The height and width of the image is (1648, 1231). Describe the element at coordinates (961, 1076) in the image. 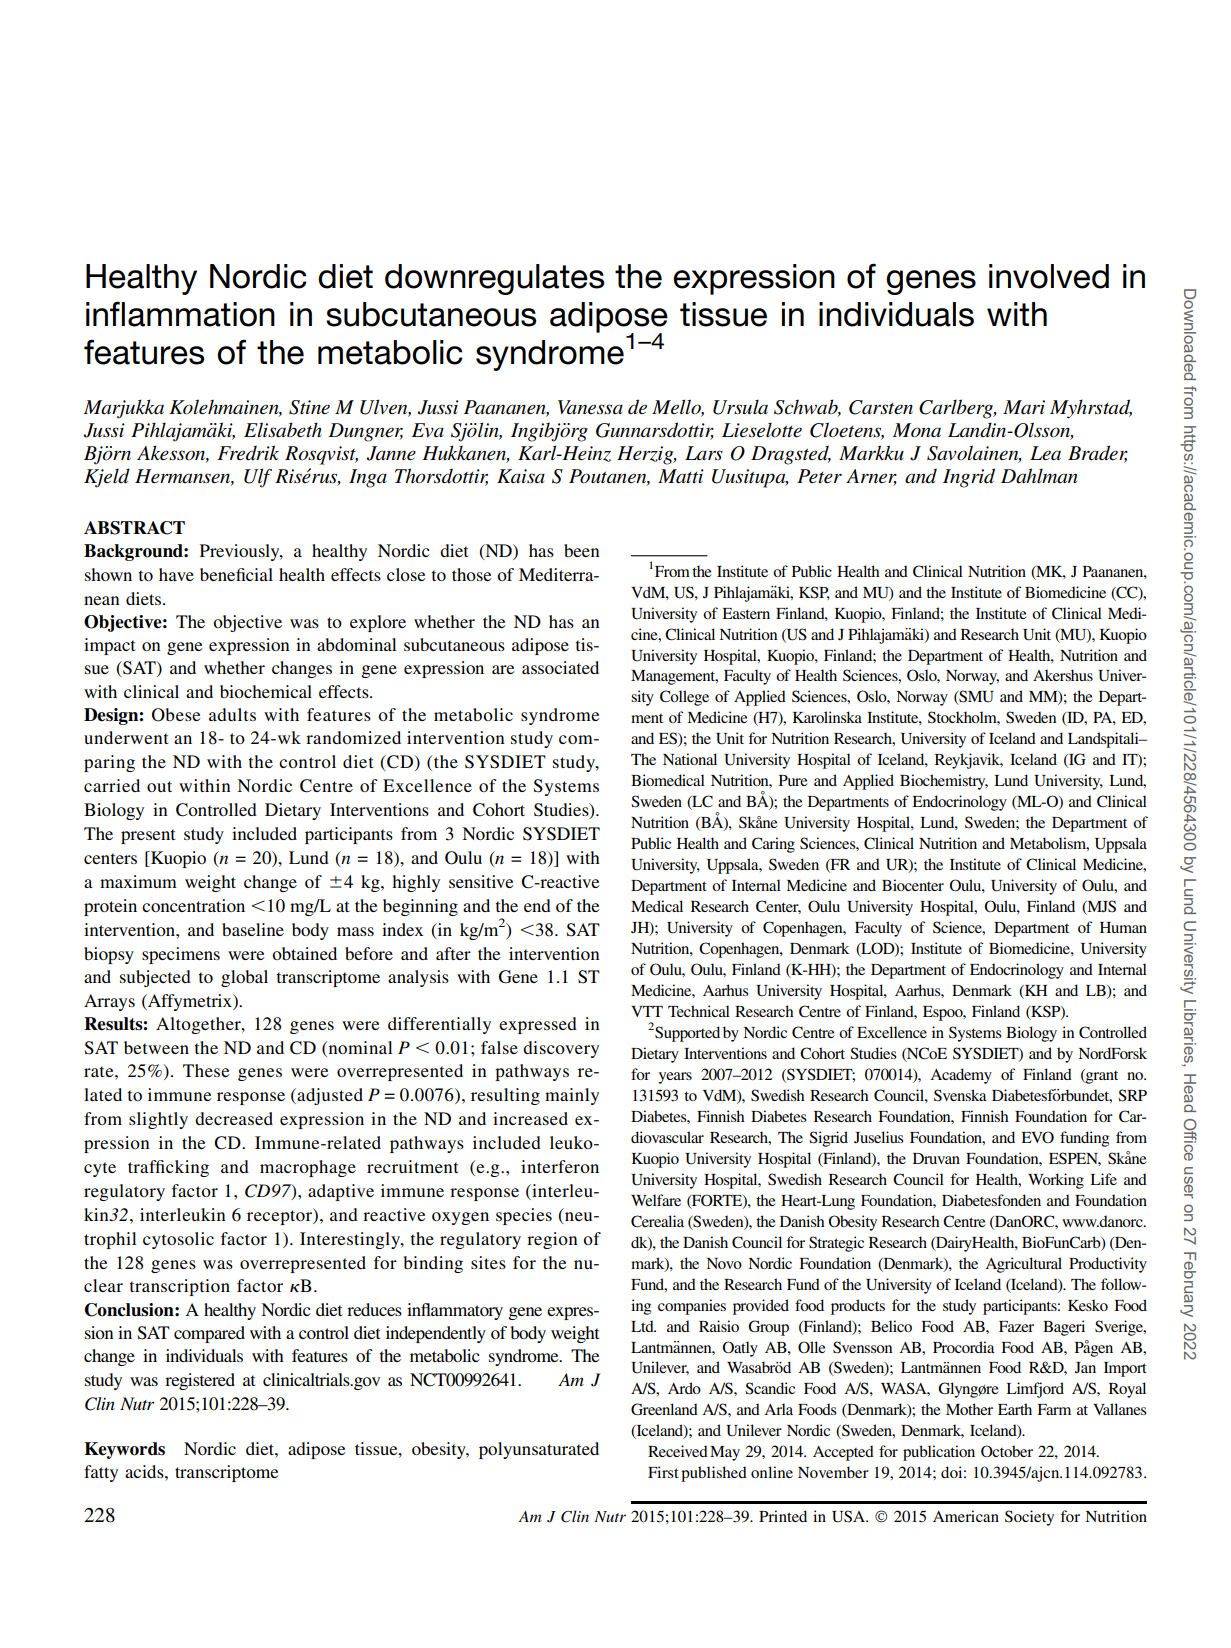

I see `Academy` at that location.
